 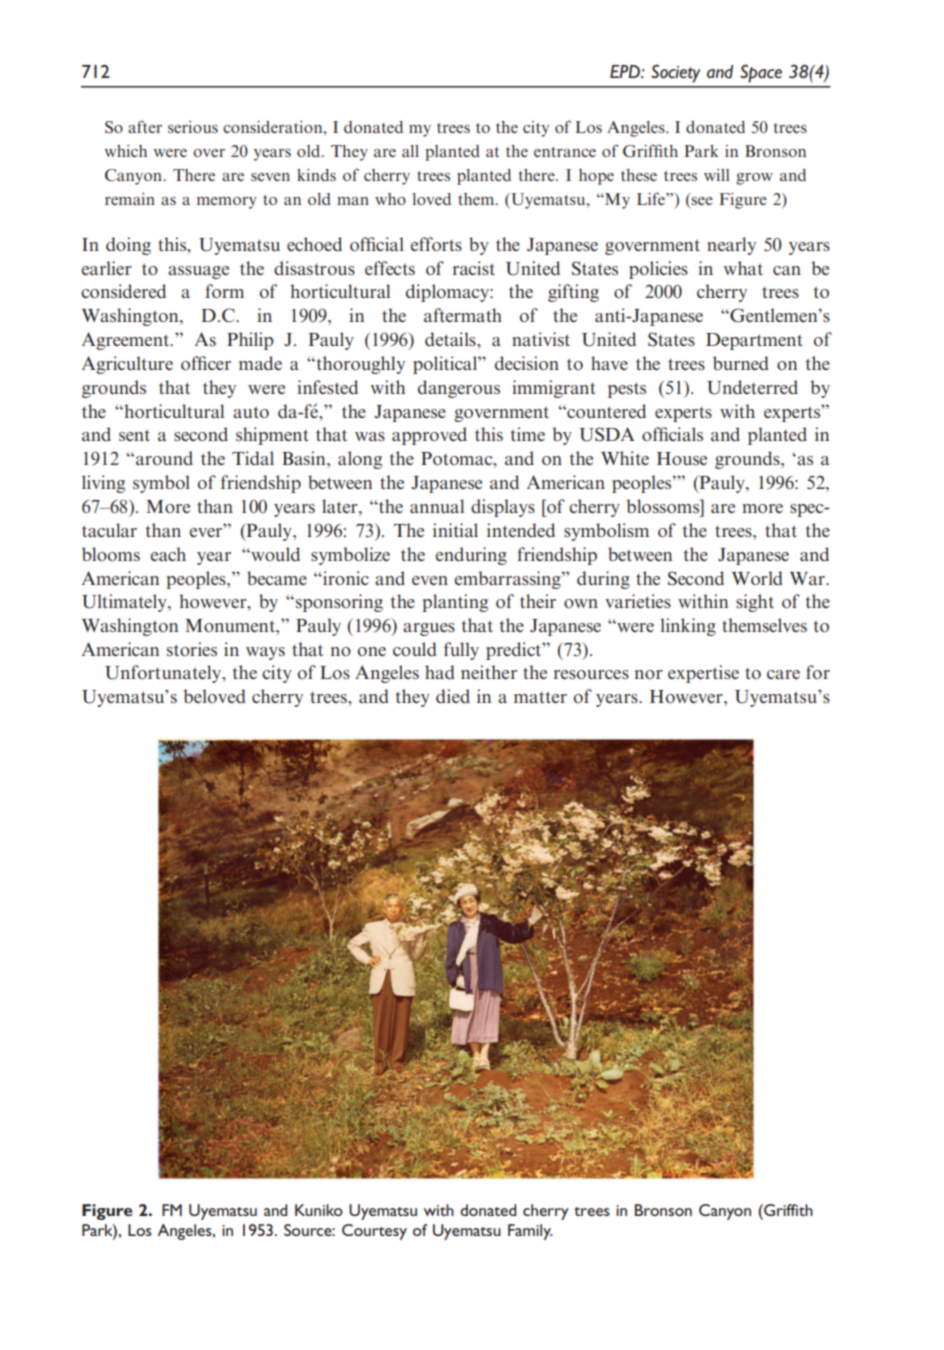 What do you see at coordinates (193, 127) in the image?
I see `serious` at bounding box center [193, 127].
